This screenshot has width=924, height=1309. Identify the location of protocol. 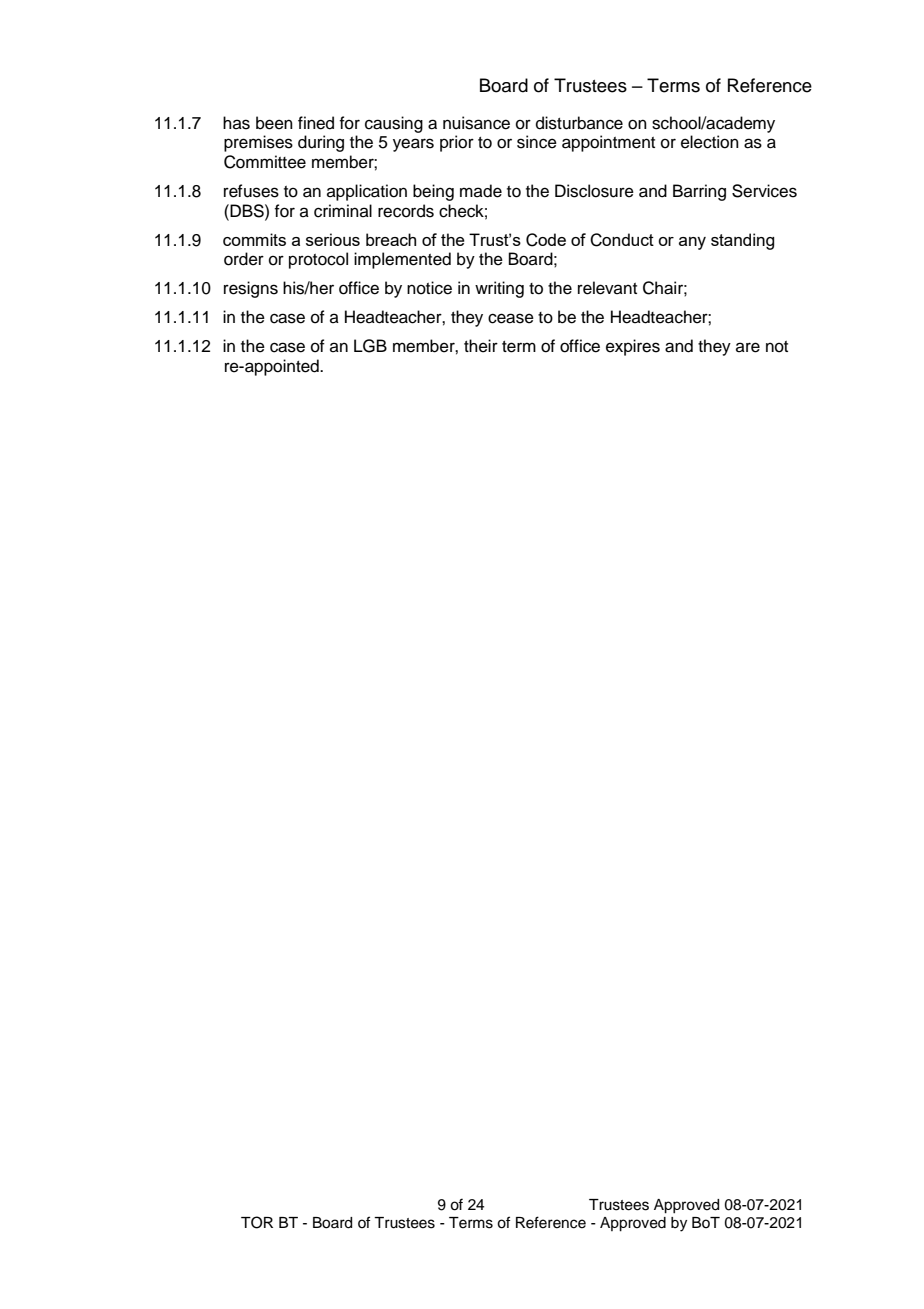
(318, 260).
